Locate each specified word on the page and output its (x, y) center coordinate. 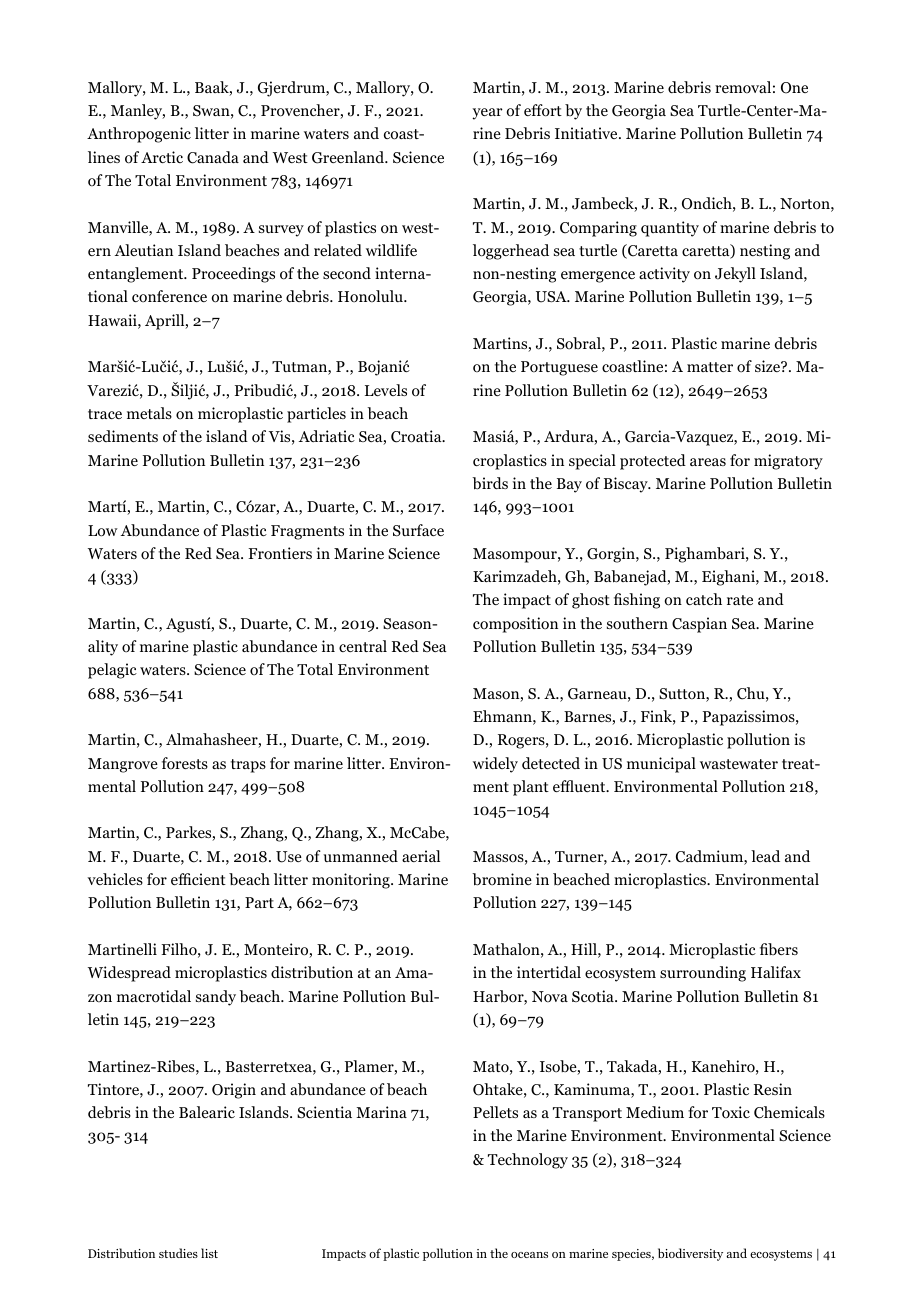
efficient (198, 879)
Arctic (162, 157)
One (794, 88)
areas (708, 462)
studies (178, 1253)
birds (490, 483)
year (487, 114)
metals (149, 413)
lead (765, 856)
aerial (421, 856)
